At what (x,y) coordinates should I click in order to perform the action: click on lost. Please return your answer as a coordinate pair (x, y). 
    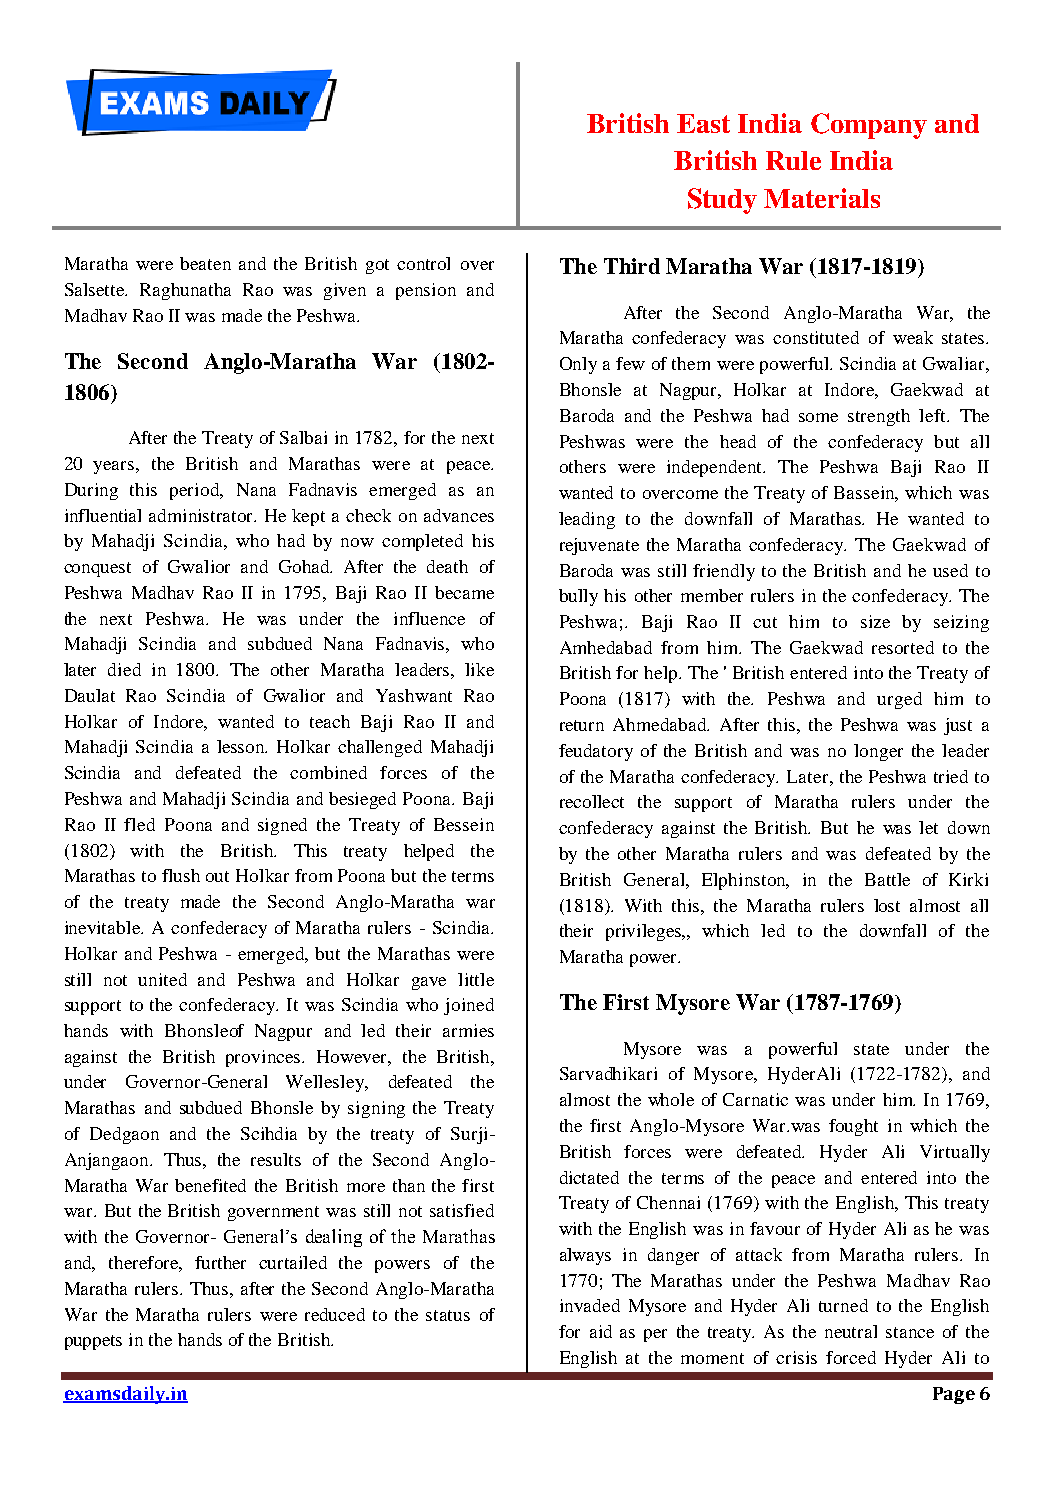
    Looking at the image, I should click on (887, 905).
